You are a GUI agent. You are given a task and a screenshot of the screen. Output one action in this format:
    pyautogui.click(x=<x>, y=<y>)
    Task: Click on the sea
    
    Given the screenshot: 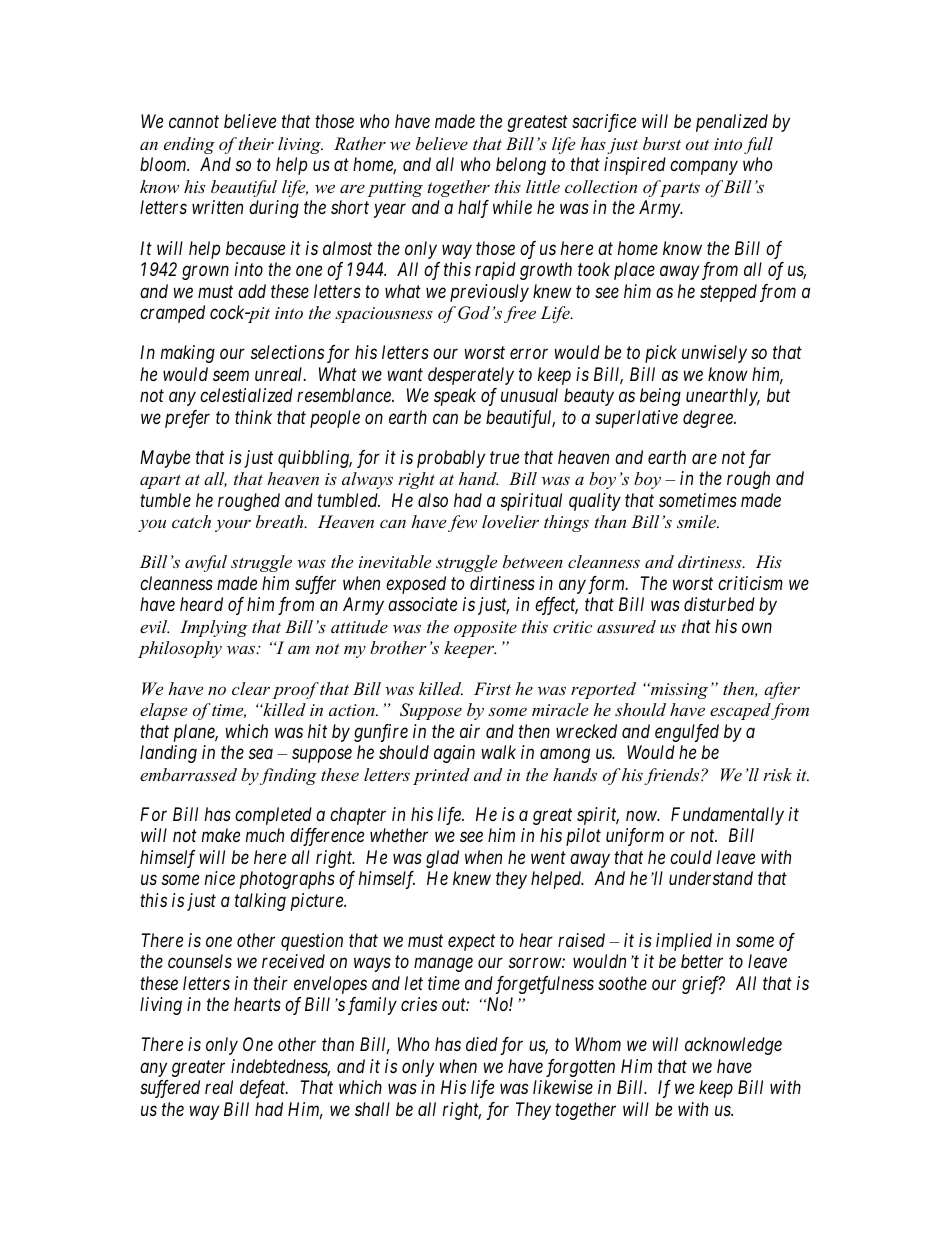 What is the action you would take?
    pyautogui.click(x=261, y=754)
